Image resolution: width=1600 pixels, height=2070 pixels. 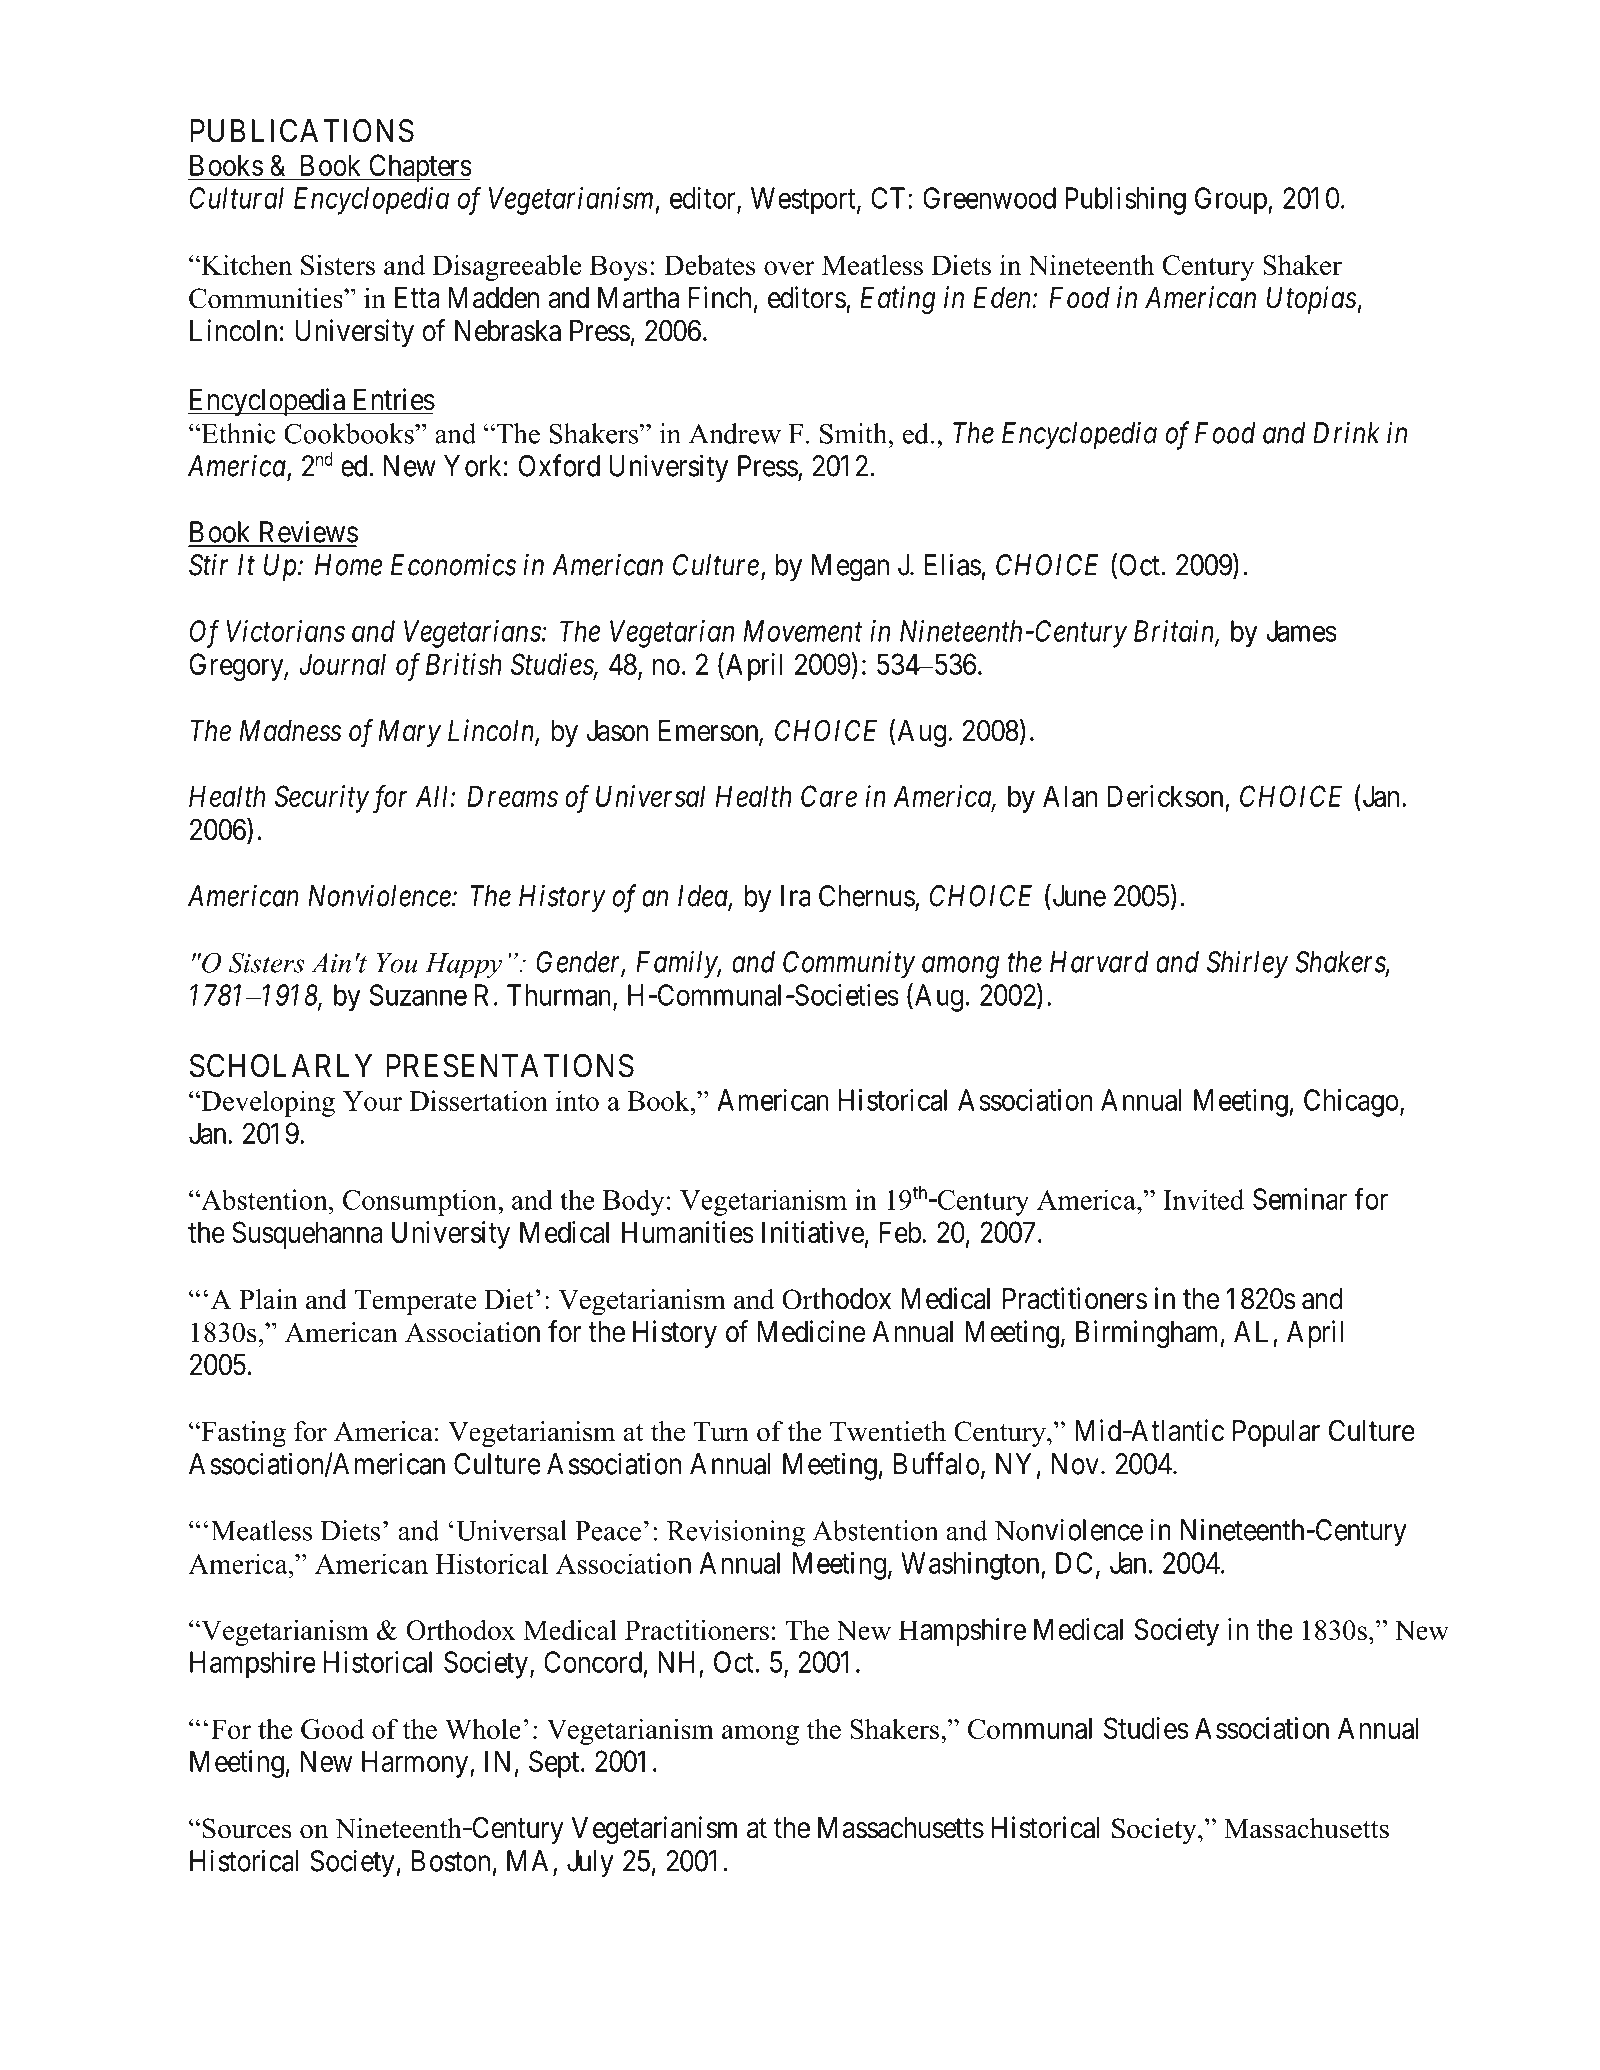 I want to click on Harmony, so click(x=416, y=1764).
